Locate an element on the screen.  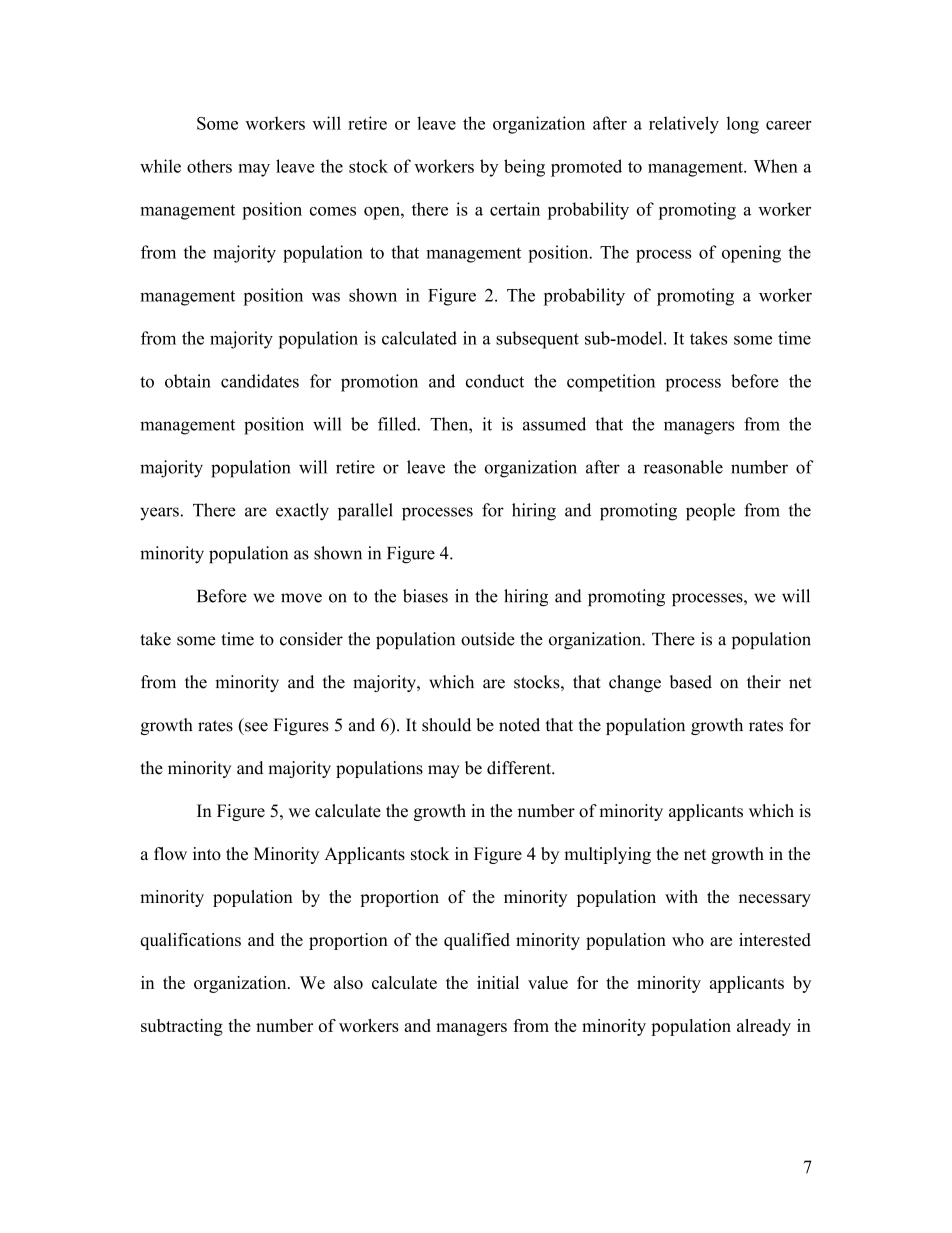
relatively is located at coordinates (684, 125).
